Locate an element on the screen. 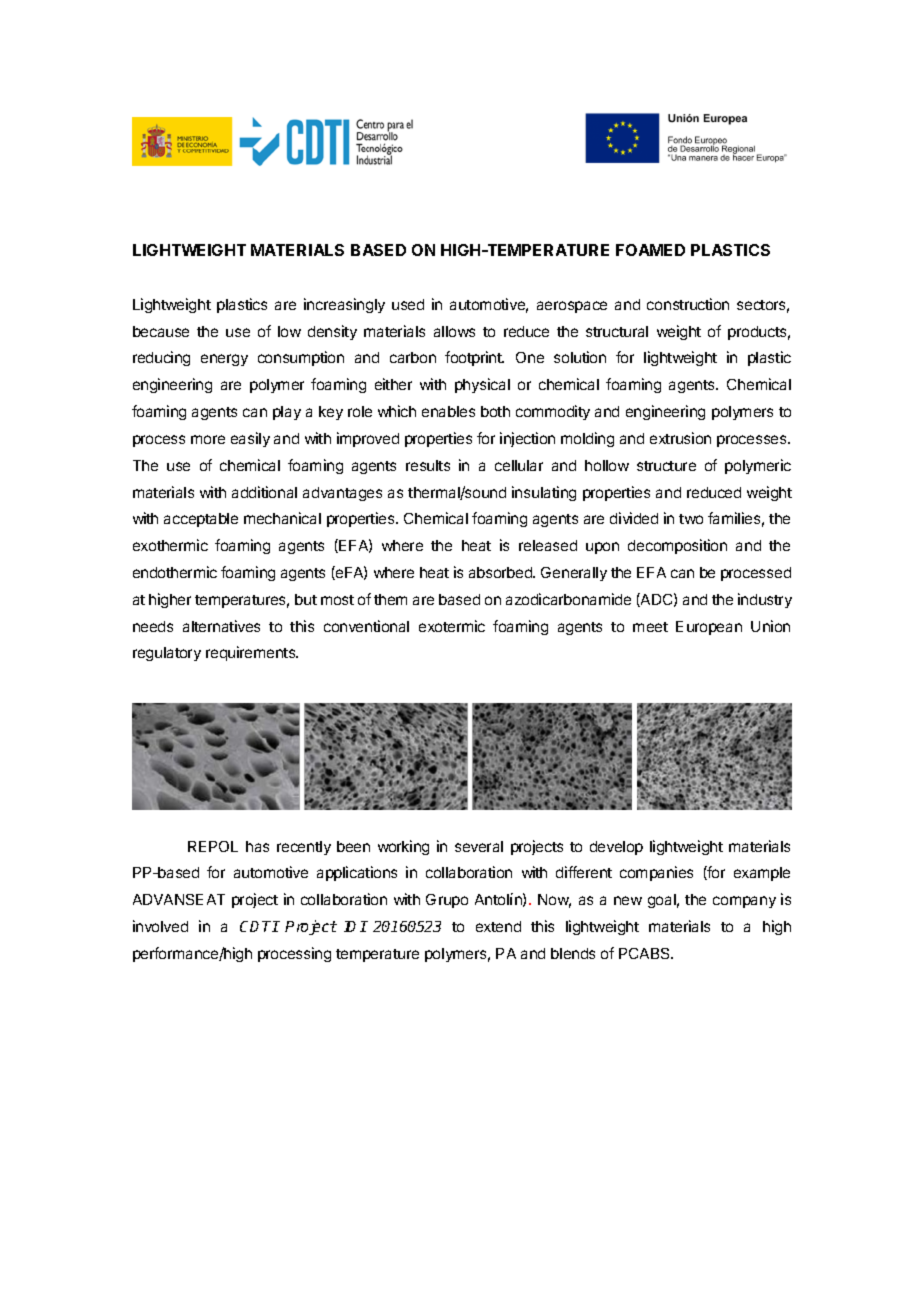 Image resolution: width=924 pixels, height=1308 pixels. several is located at coordinates (479, 846).
